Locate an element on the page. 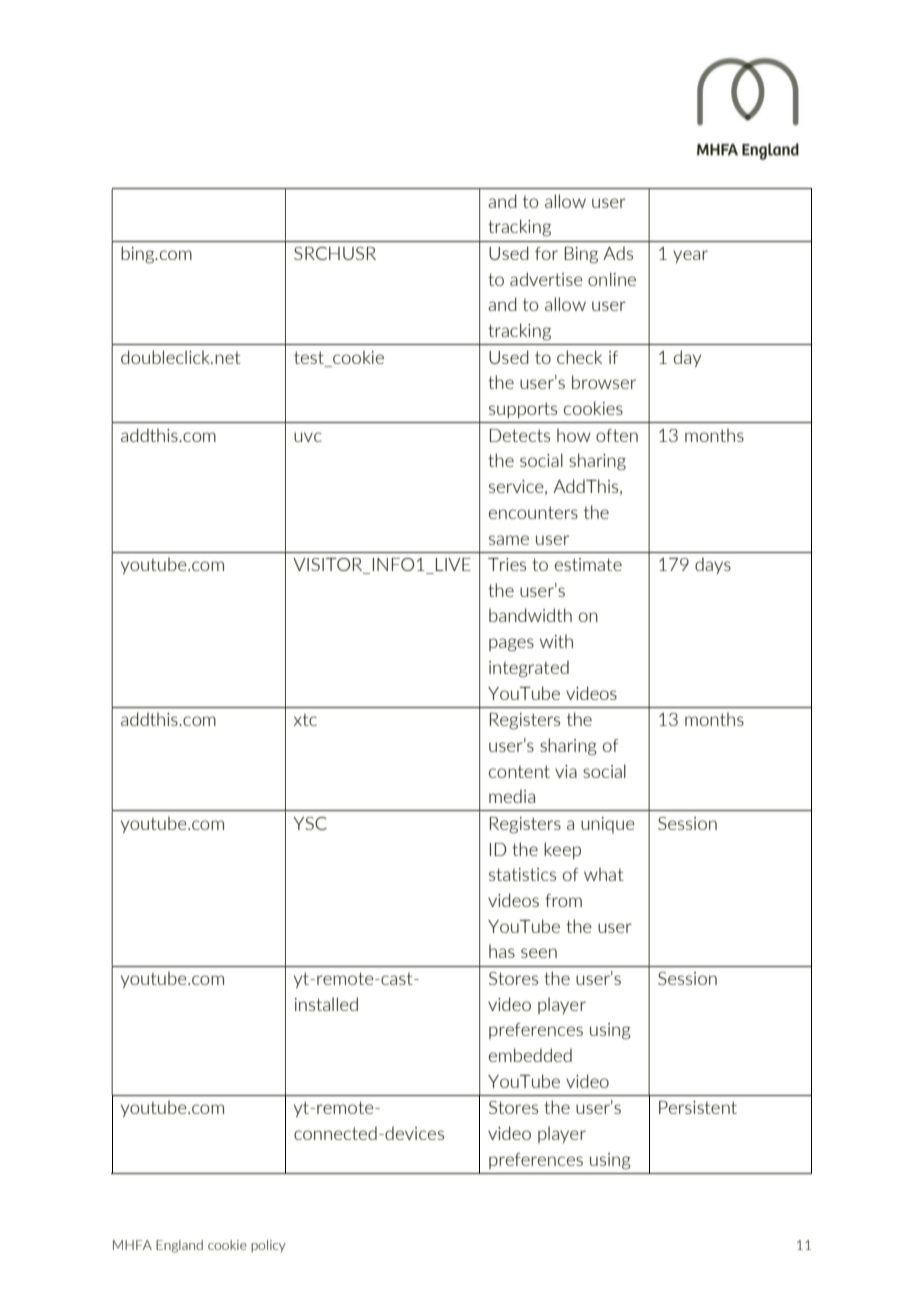  xtc is located at coordinates (305, 719).
